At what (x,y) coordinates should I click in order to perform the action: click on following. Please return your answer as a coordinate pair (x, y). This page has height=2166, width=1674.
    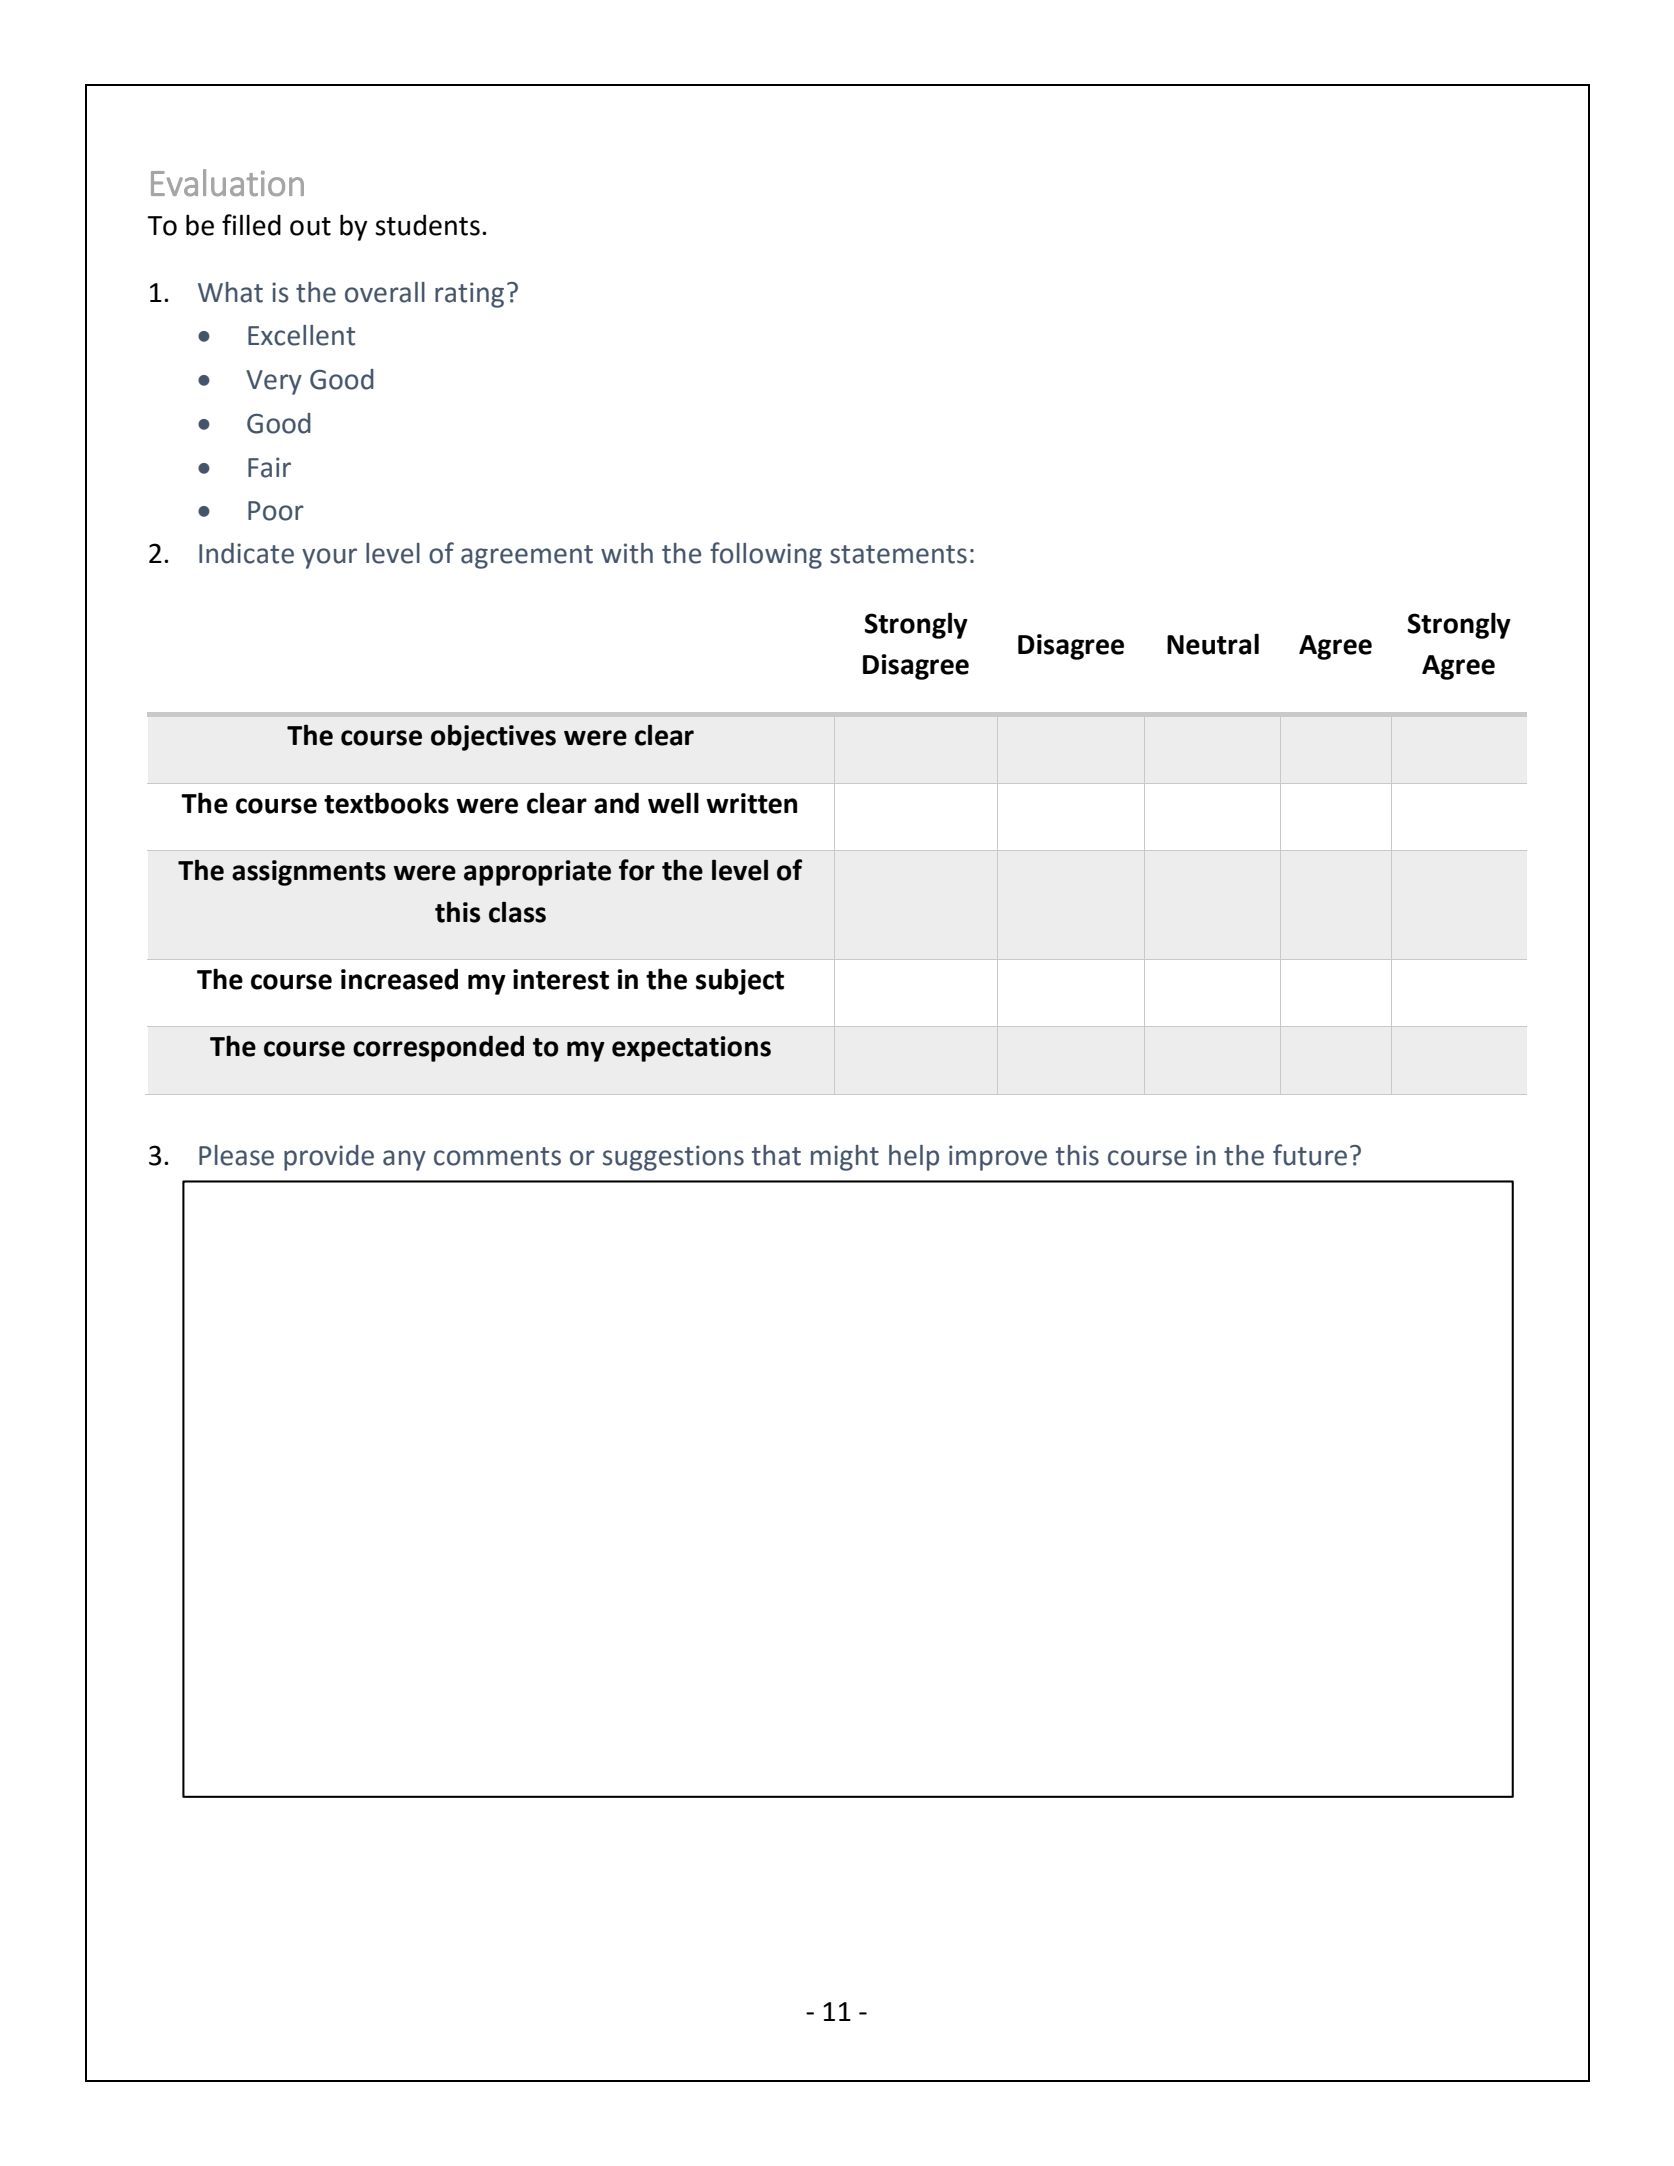
    Looking at the image, I should click on (766, 555).
